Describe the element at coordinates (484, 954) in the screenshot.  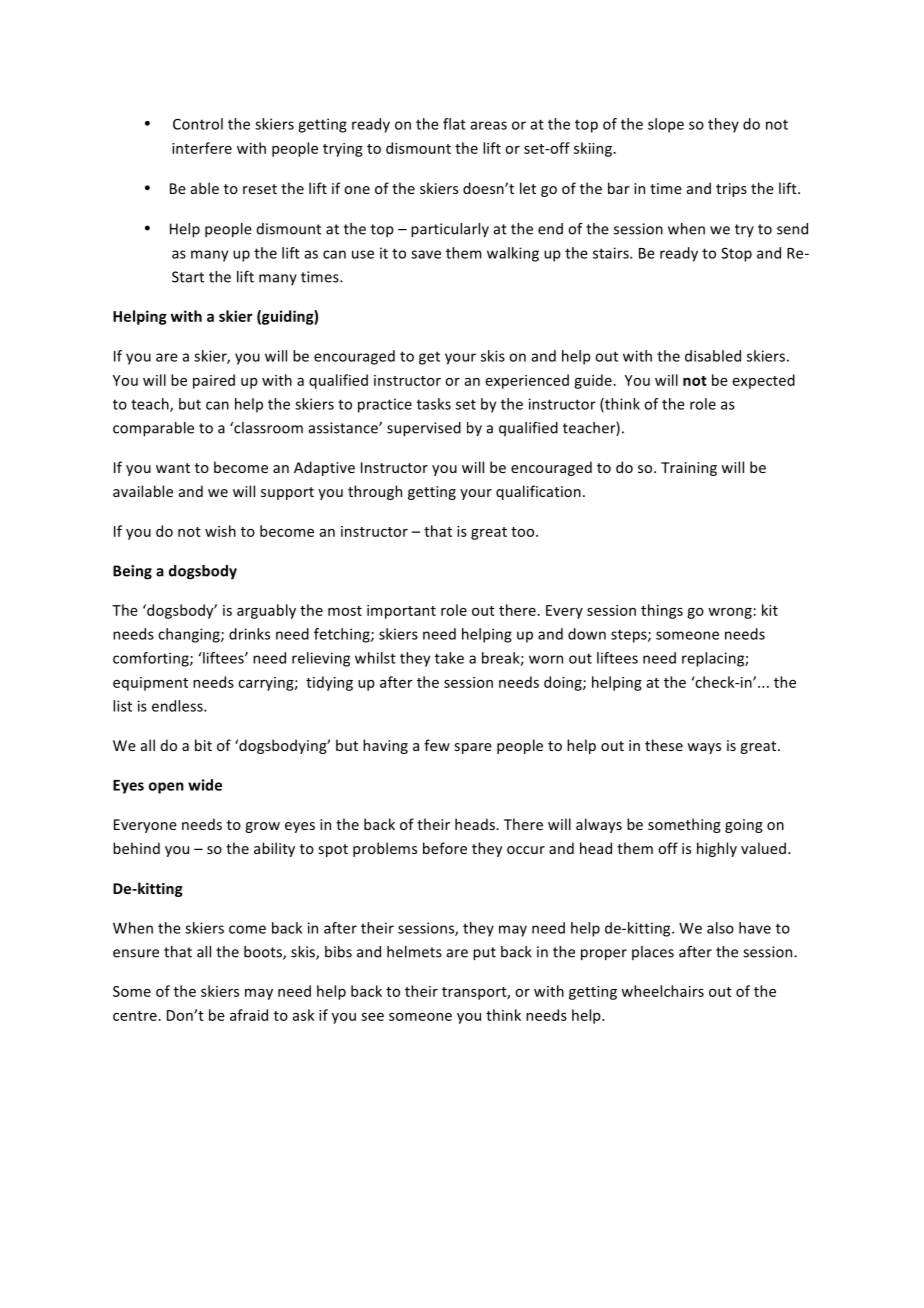
I see `put` at that location.
